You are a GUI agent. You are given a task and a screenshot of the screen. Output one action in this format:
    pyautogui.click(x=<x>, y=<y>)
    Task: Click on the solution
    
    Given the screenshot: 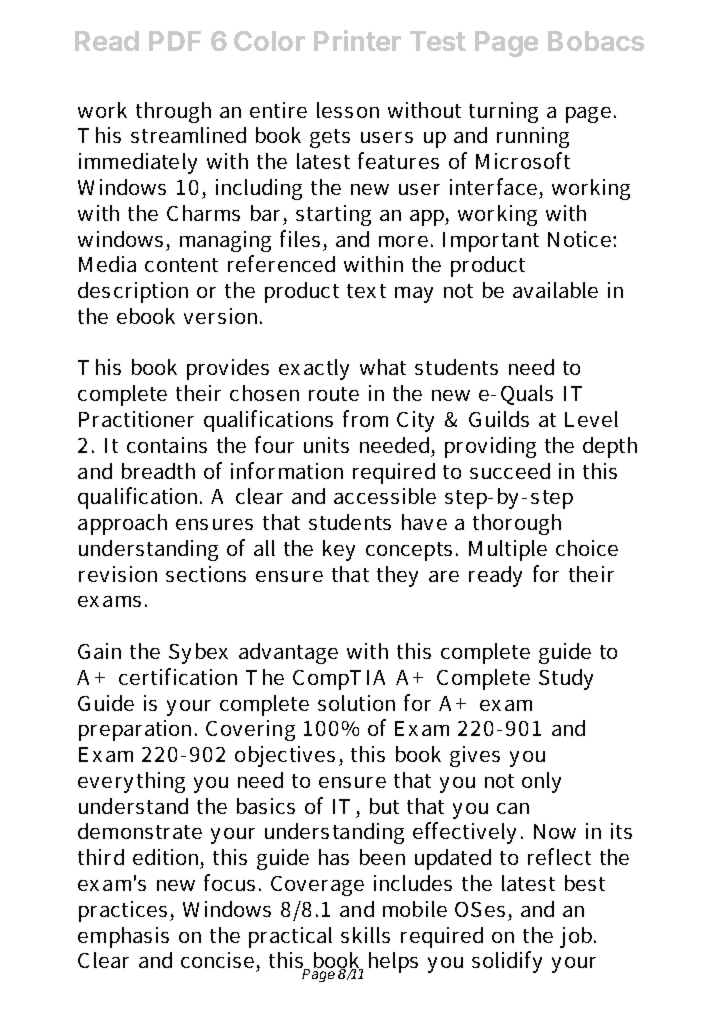 What is the action you would take?
    pyautogui.click(x=356, y=703)
